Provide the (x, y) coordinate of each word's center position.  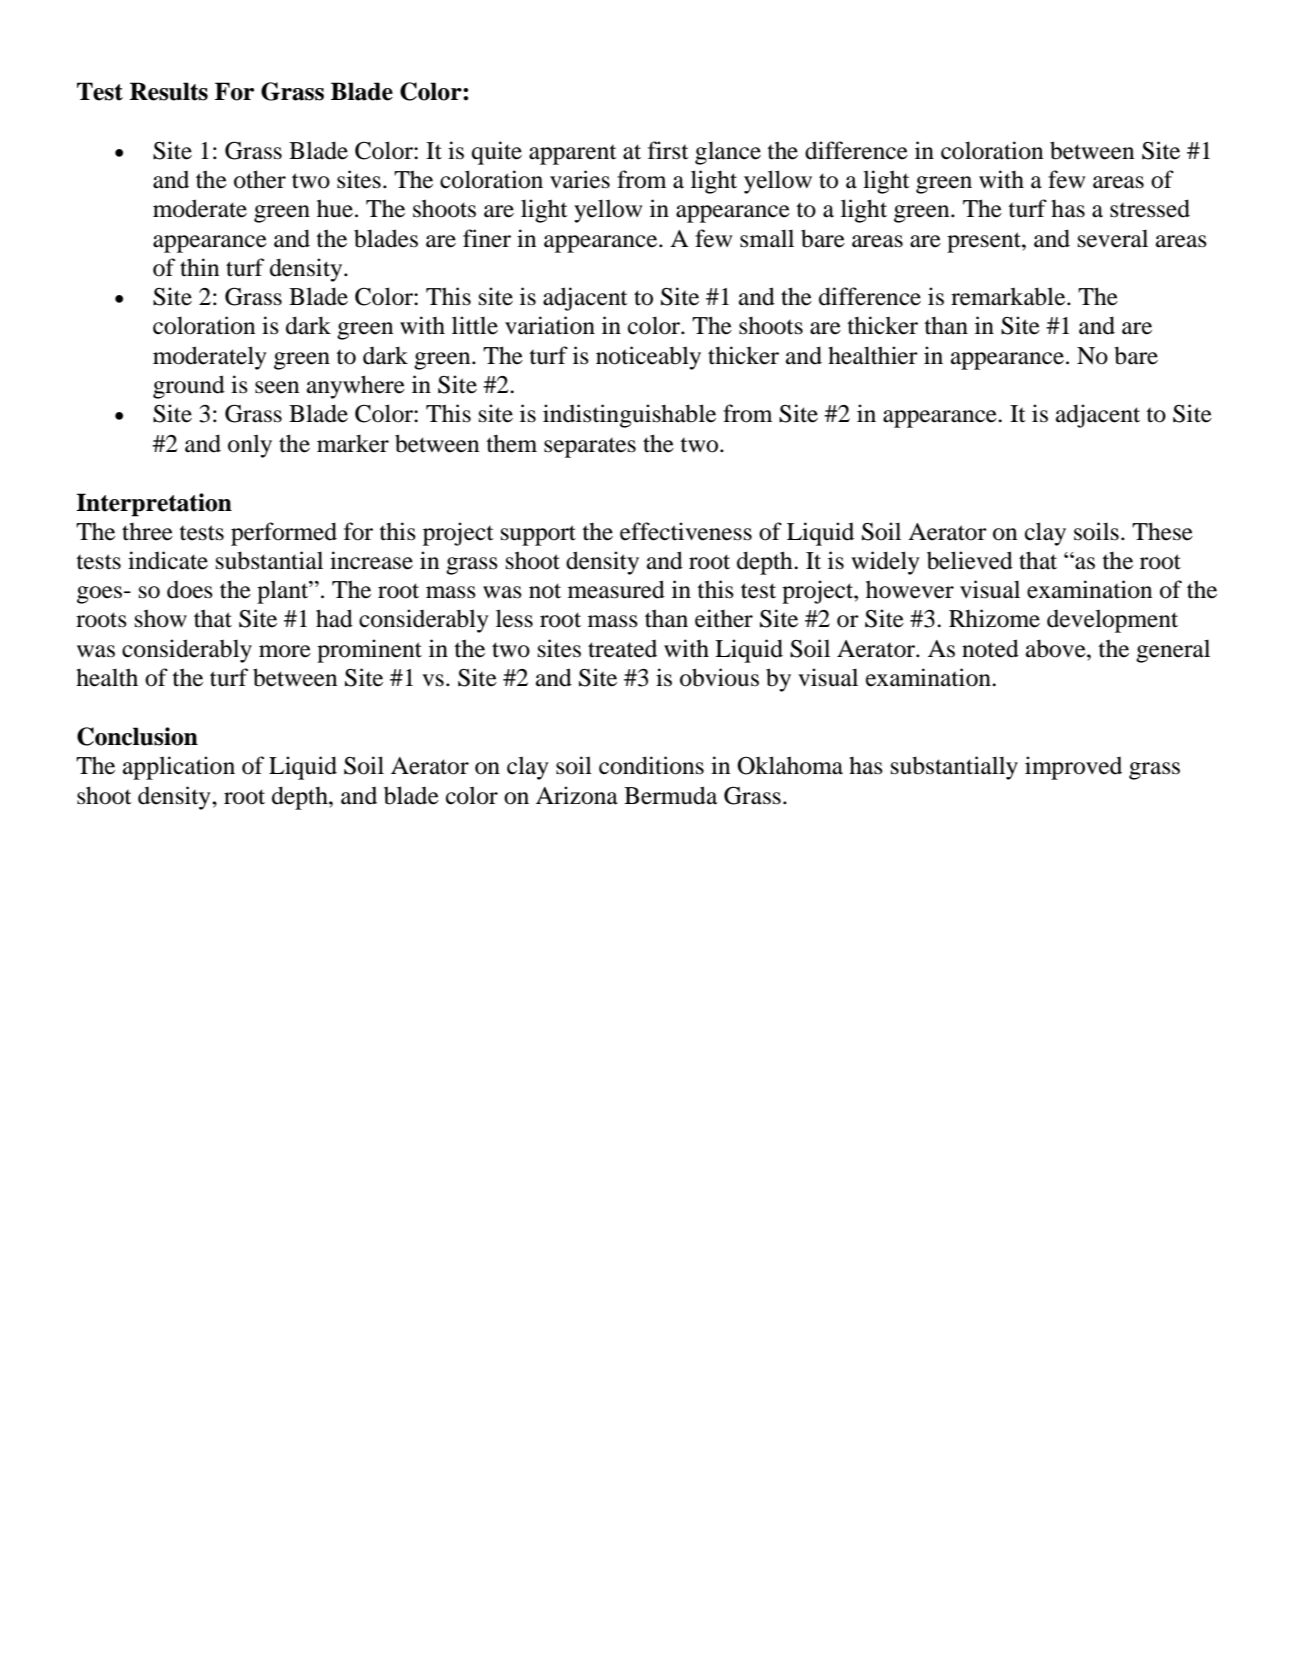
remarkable (1009, 296)
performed (284, 534)
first (668, 150)
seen (277, 387)
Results (169, 91)
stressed (1150, 208)
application (179, 768)
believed (970, 560)
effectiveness (686, 531)
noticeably (648, 358)
